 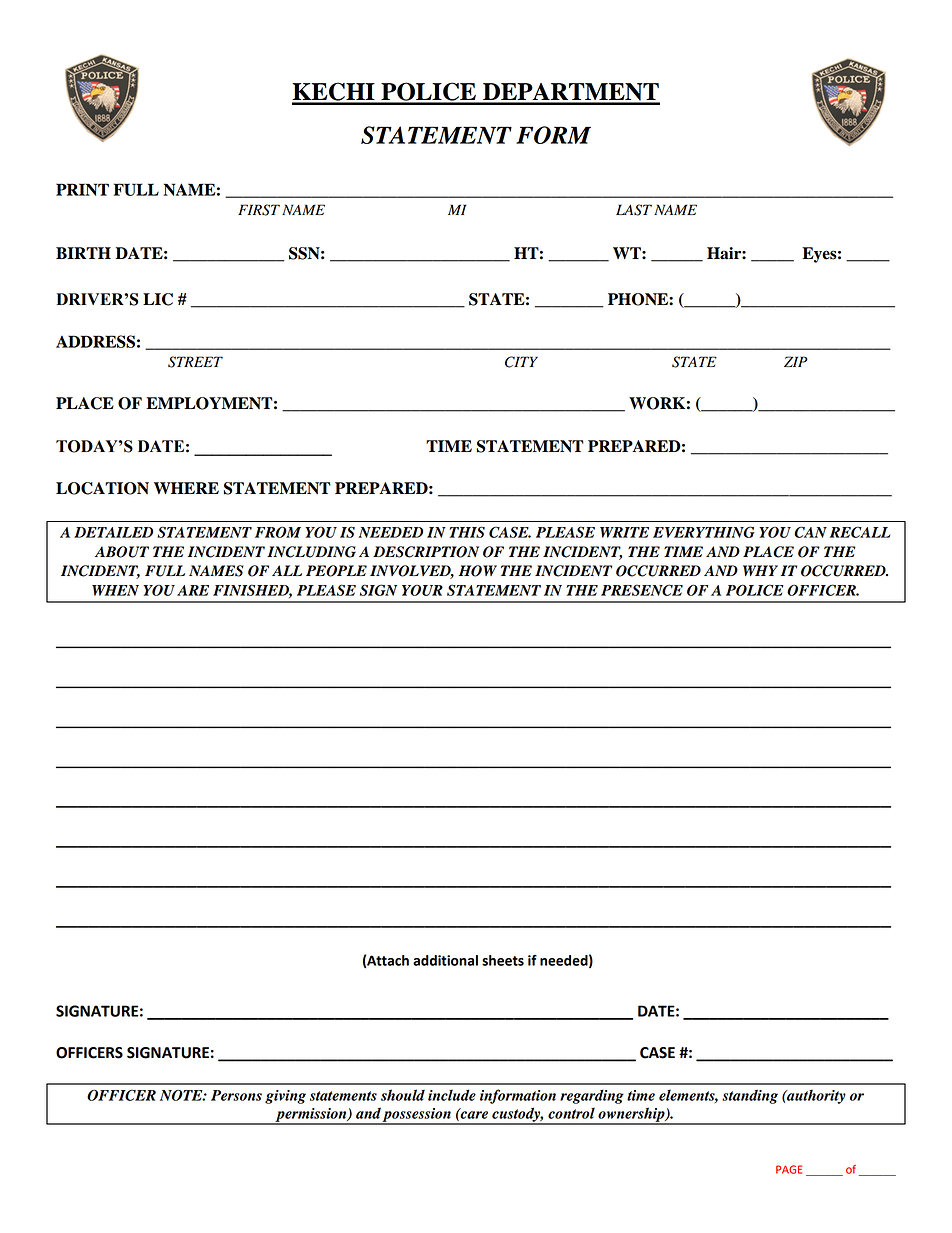 What do you see at coordinates (634, 210) in the image?
I see `LAST` at bounding box center [634, 210].
